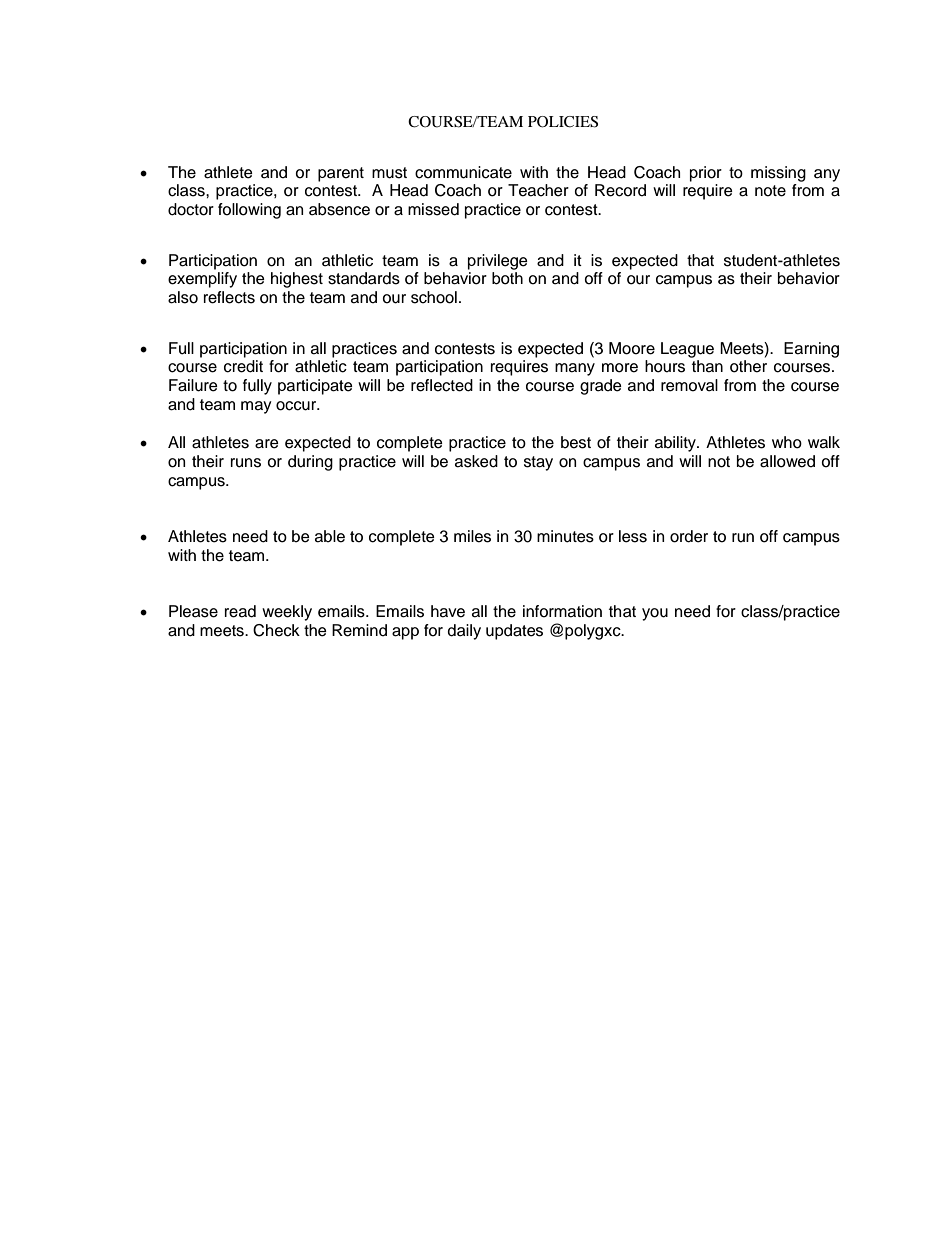  What do you see at coordinates (563, 122) in the image?
I see `POLICIES` at bounding box center [563, 122].
